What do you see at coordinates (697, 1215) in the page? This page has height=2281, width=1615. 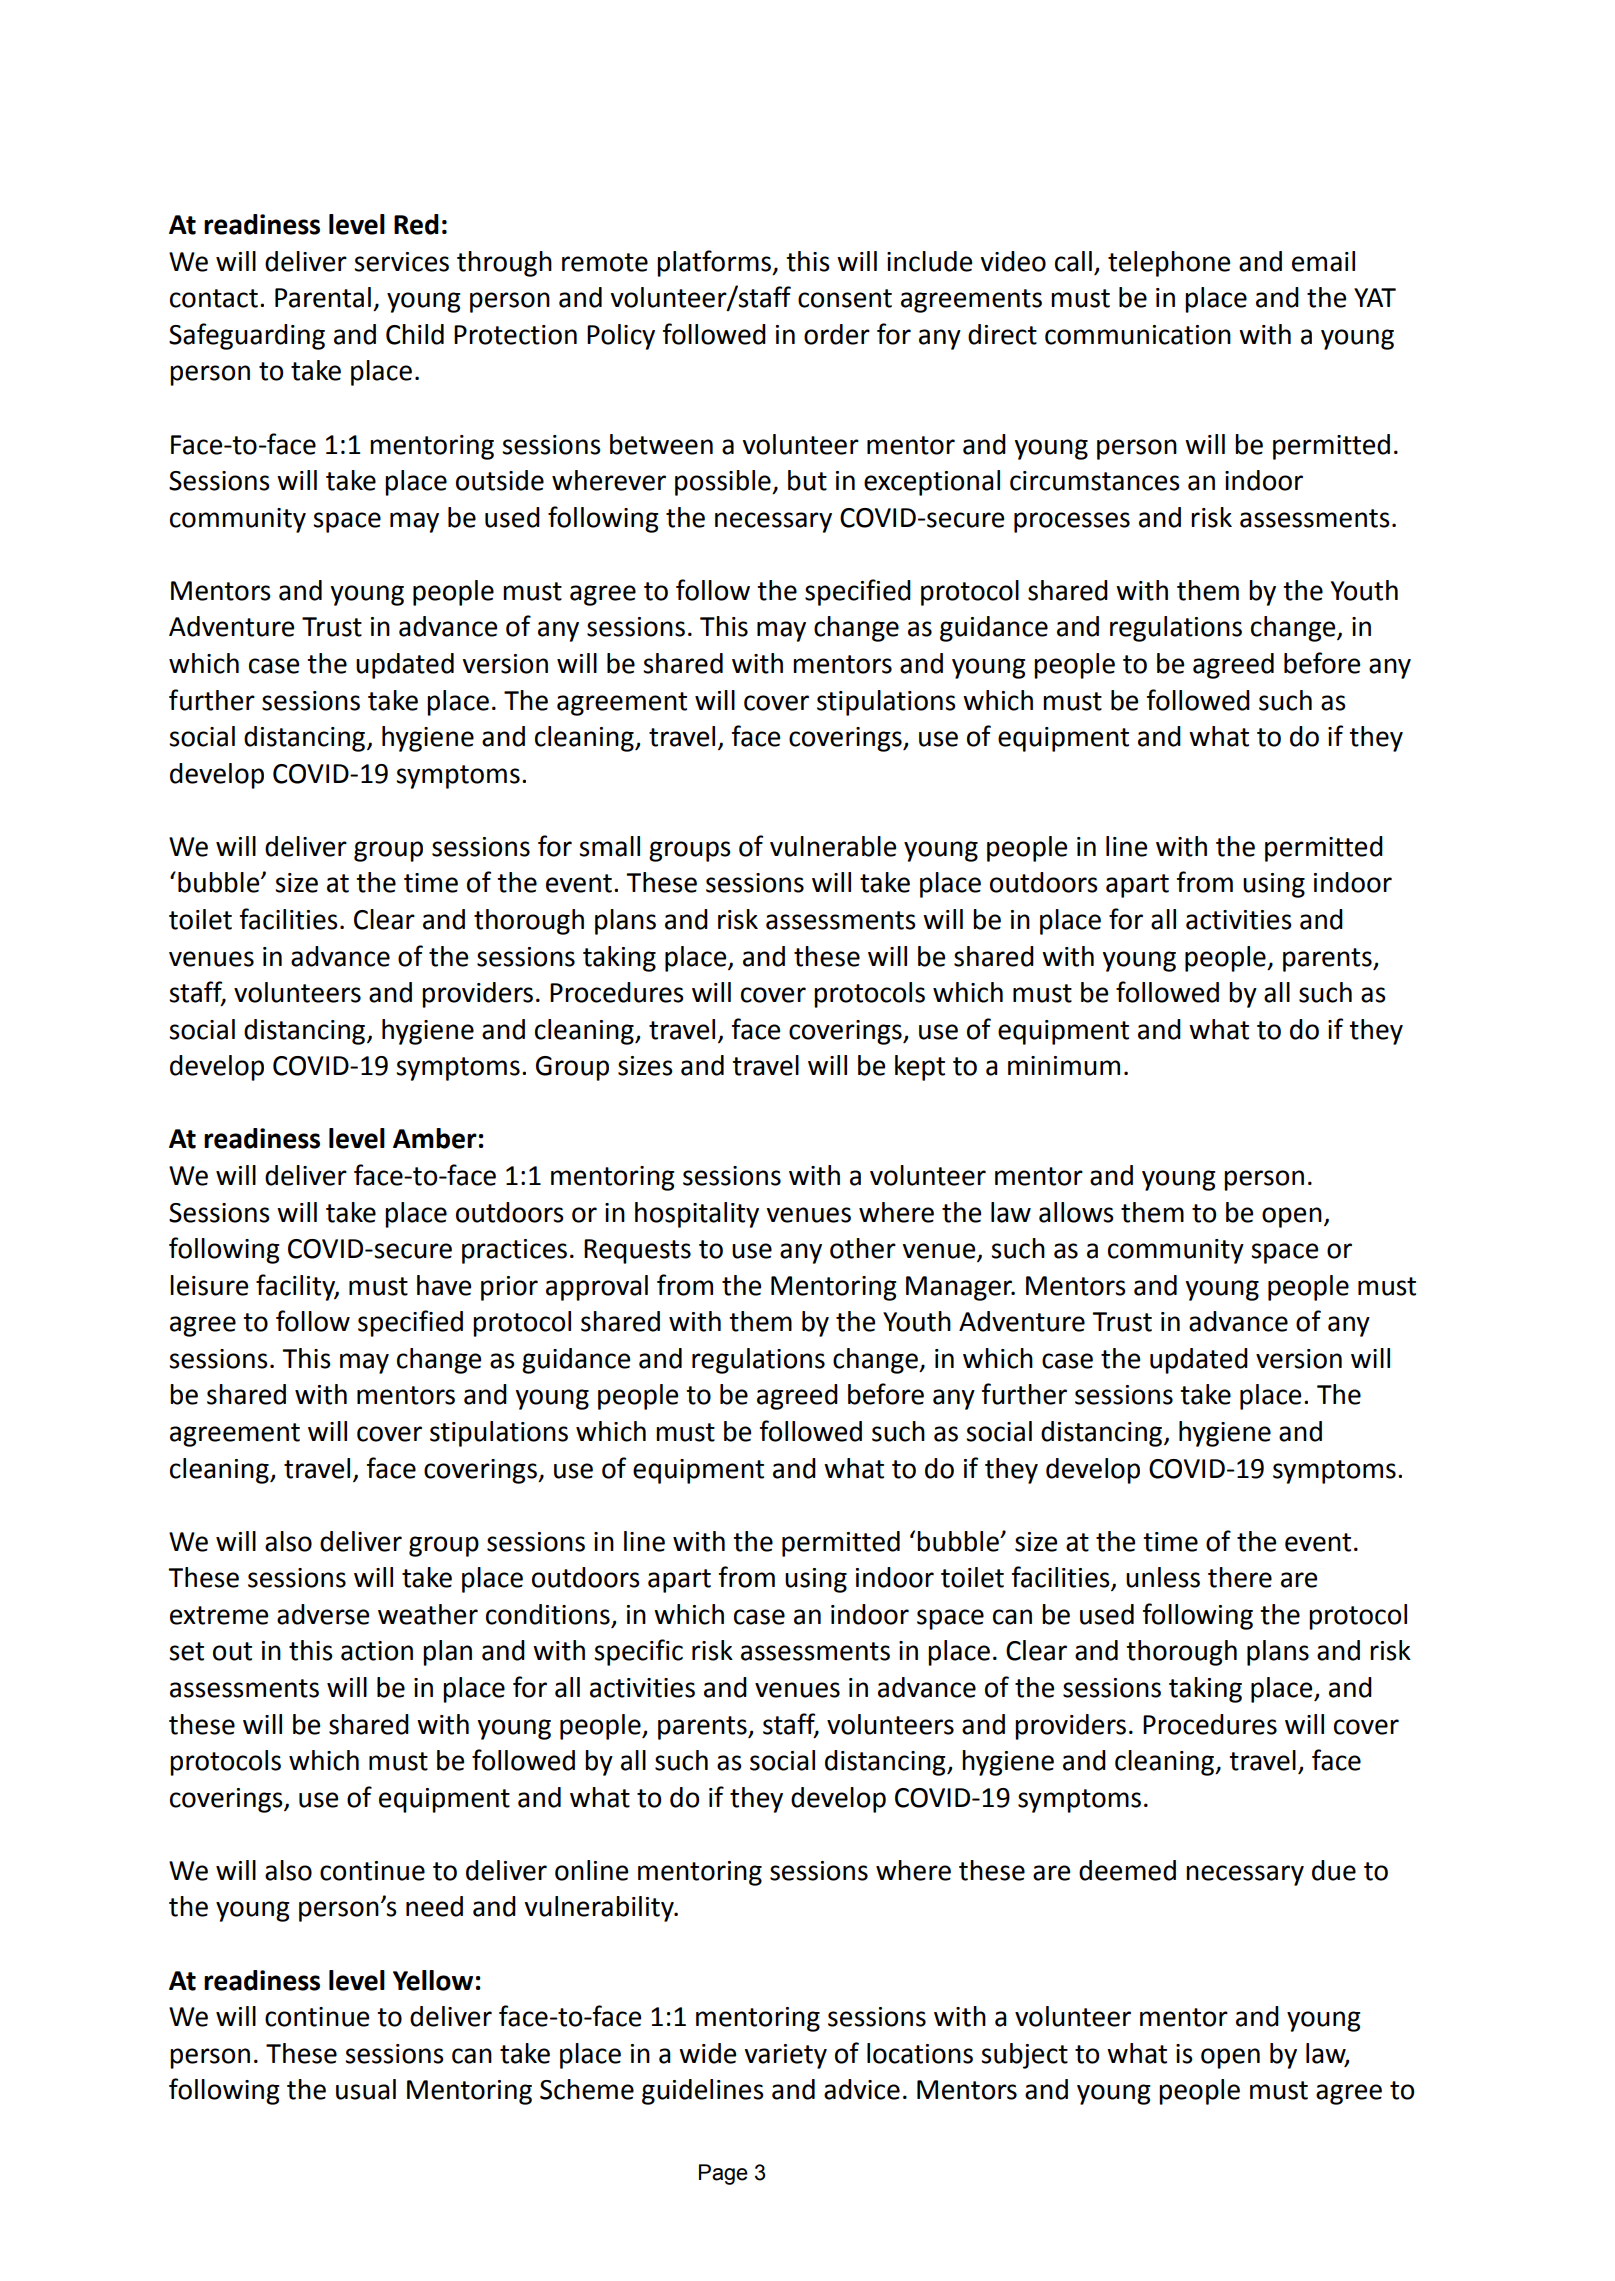 I see `hospitality` at bounding box center [697, 1215].
